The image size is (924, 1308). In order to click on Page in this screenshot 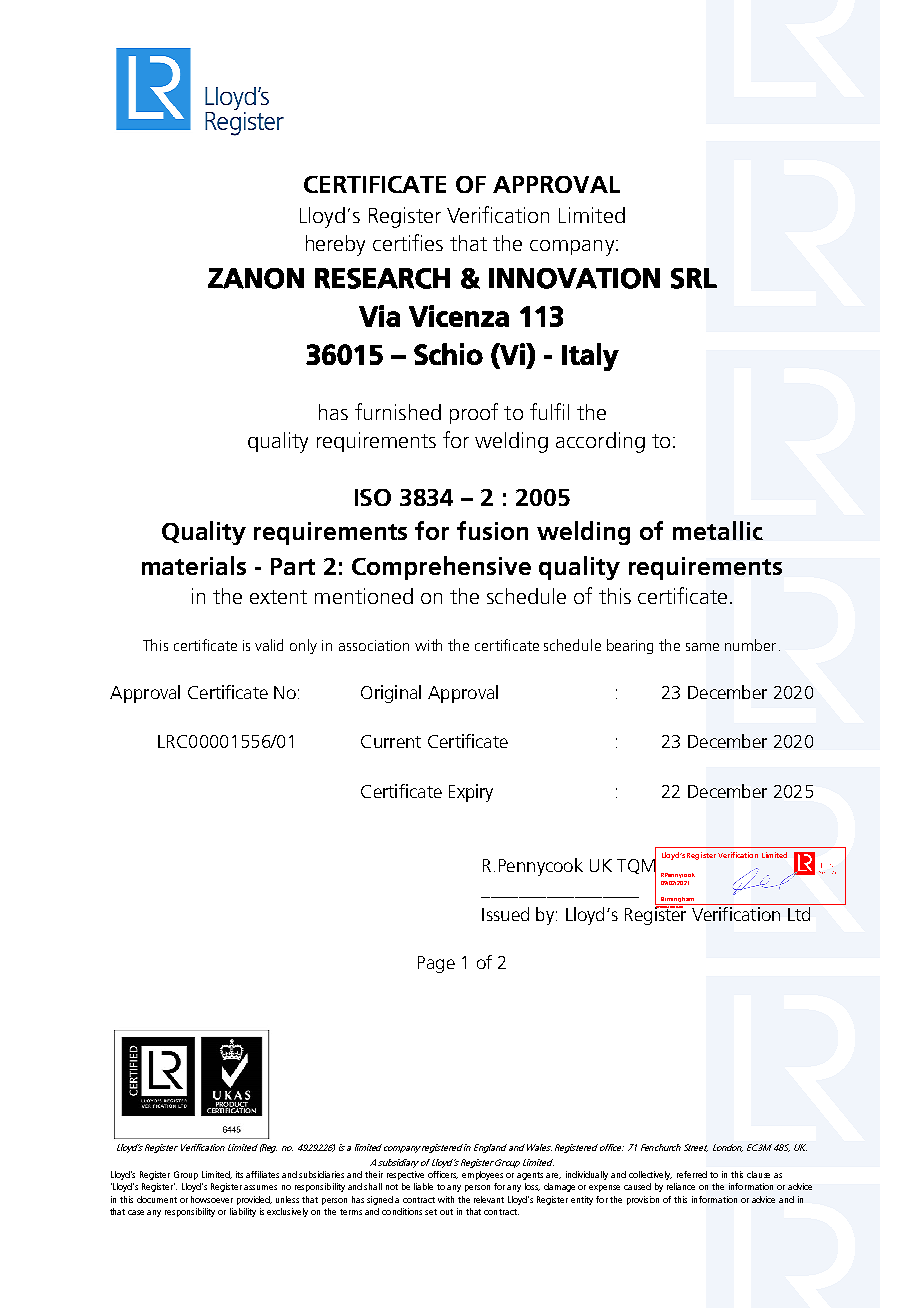, I will do `click(436, 964)`.
